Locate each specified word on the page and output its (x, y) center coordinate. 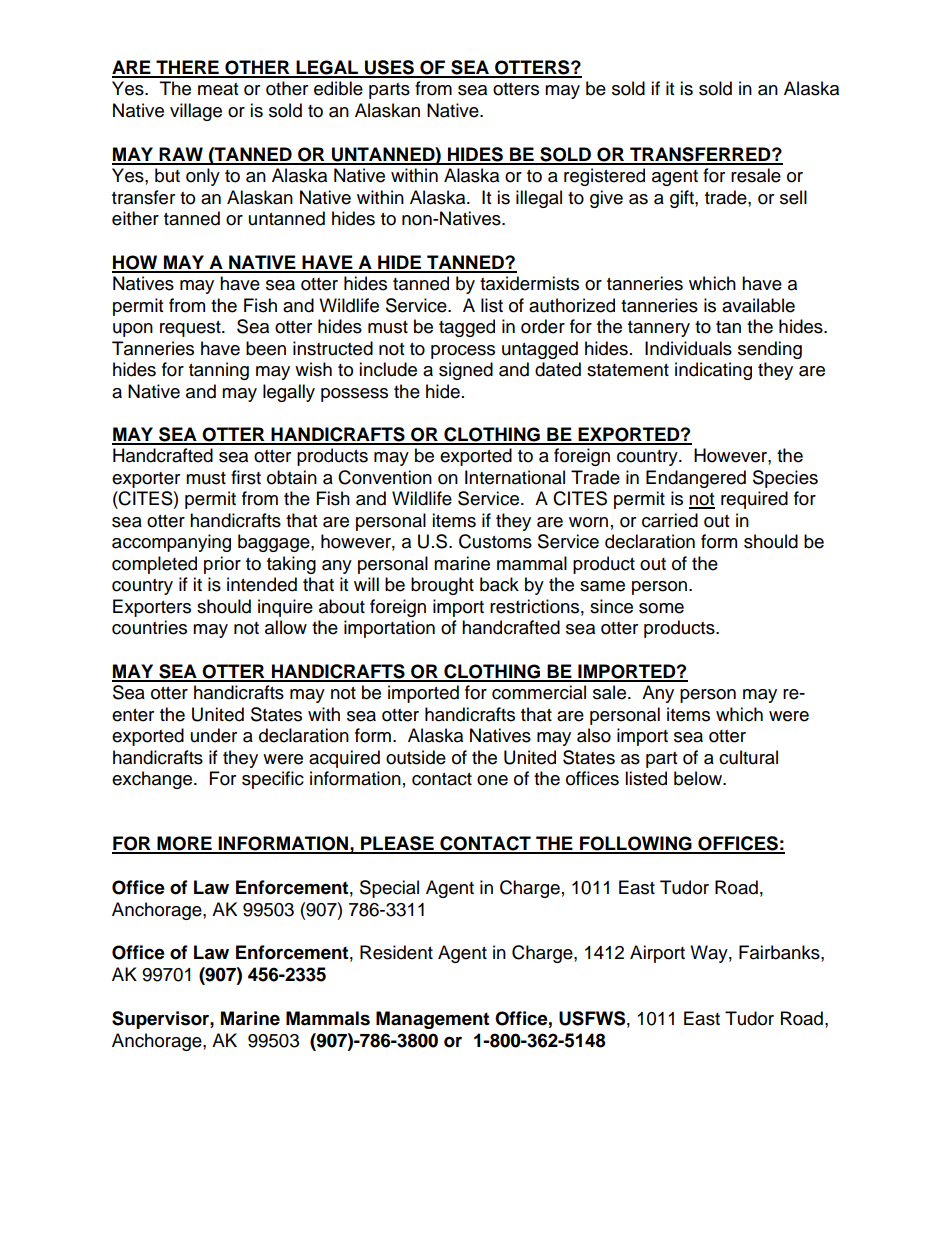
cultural (748, 757)
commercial (539, 692)
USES (389, 68)
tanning (219, 371)
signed (466, 371)
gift (683, 199)
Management (432, 1020)
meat (218, 89)
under (214, 735)
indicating (713, 371)
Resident (396, 952)
